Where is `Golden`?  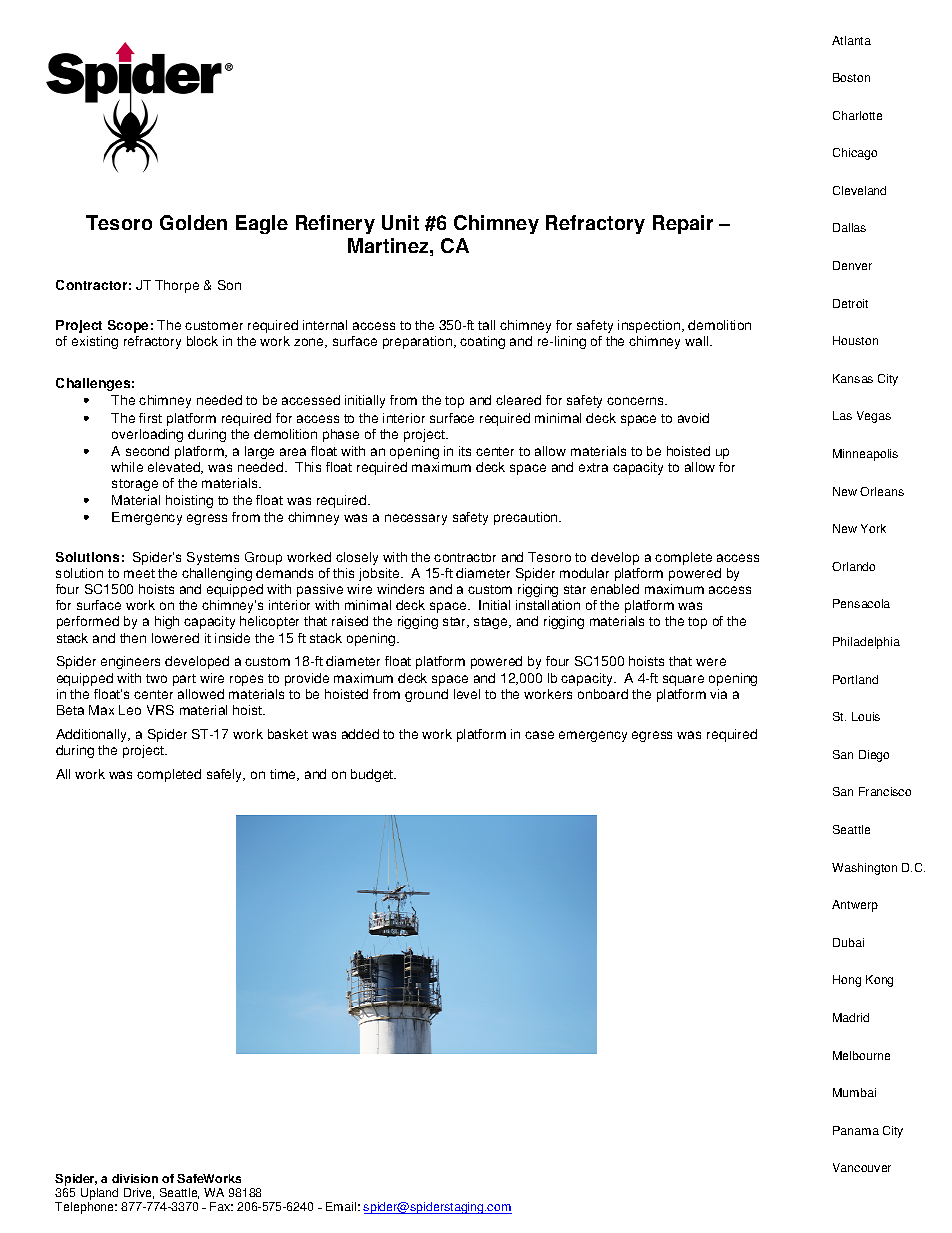 Golden is located at coordinates (193, 222).
